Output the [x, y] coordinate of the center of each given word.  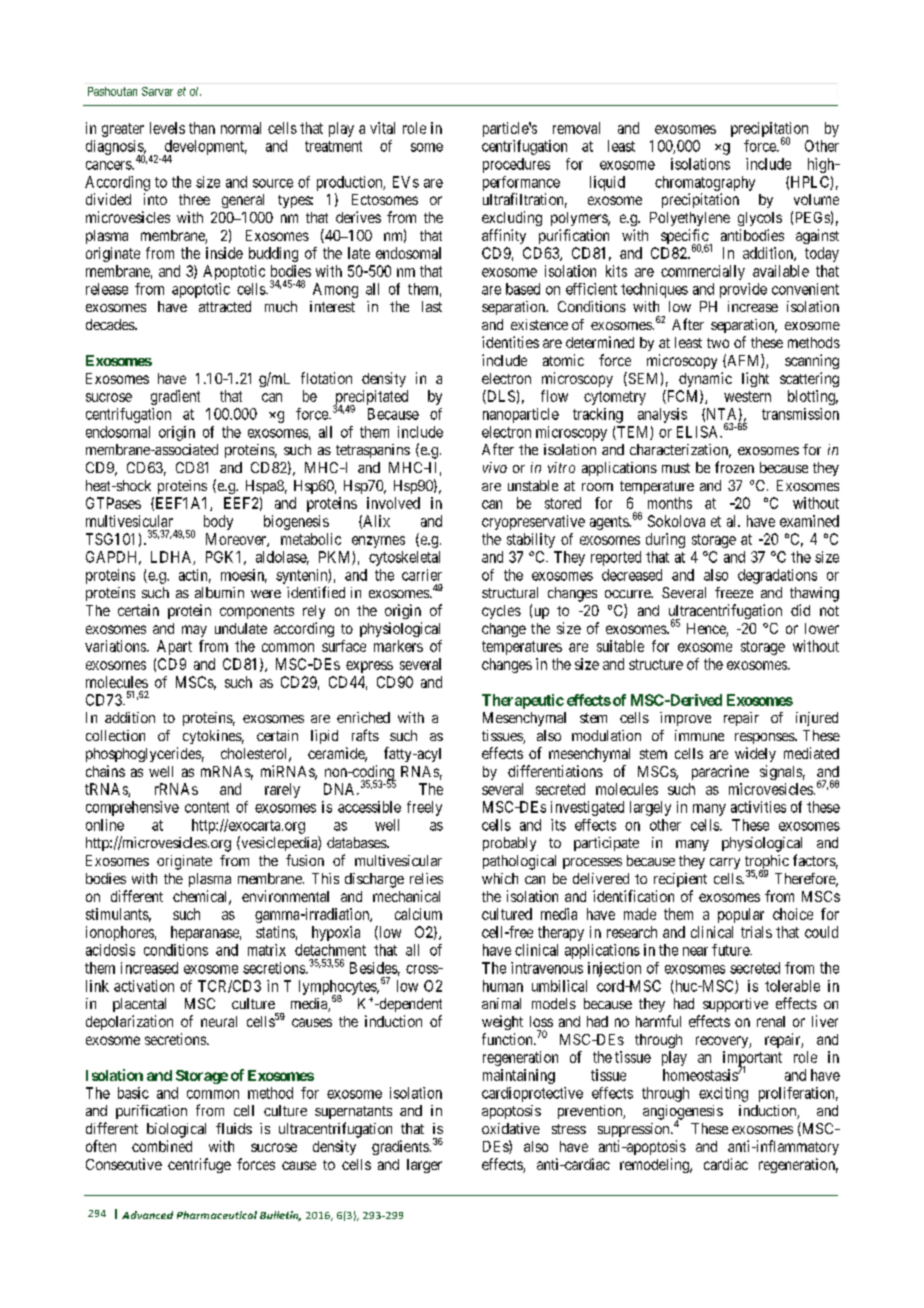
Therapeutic [523, 701]
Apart [174, 647]
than [202, 128]
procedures [516, 165]
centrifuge [199, 1165]
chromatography [705, 183]
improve [685, 719]
